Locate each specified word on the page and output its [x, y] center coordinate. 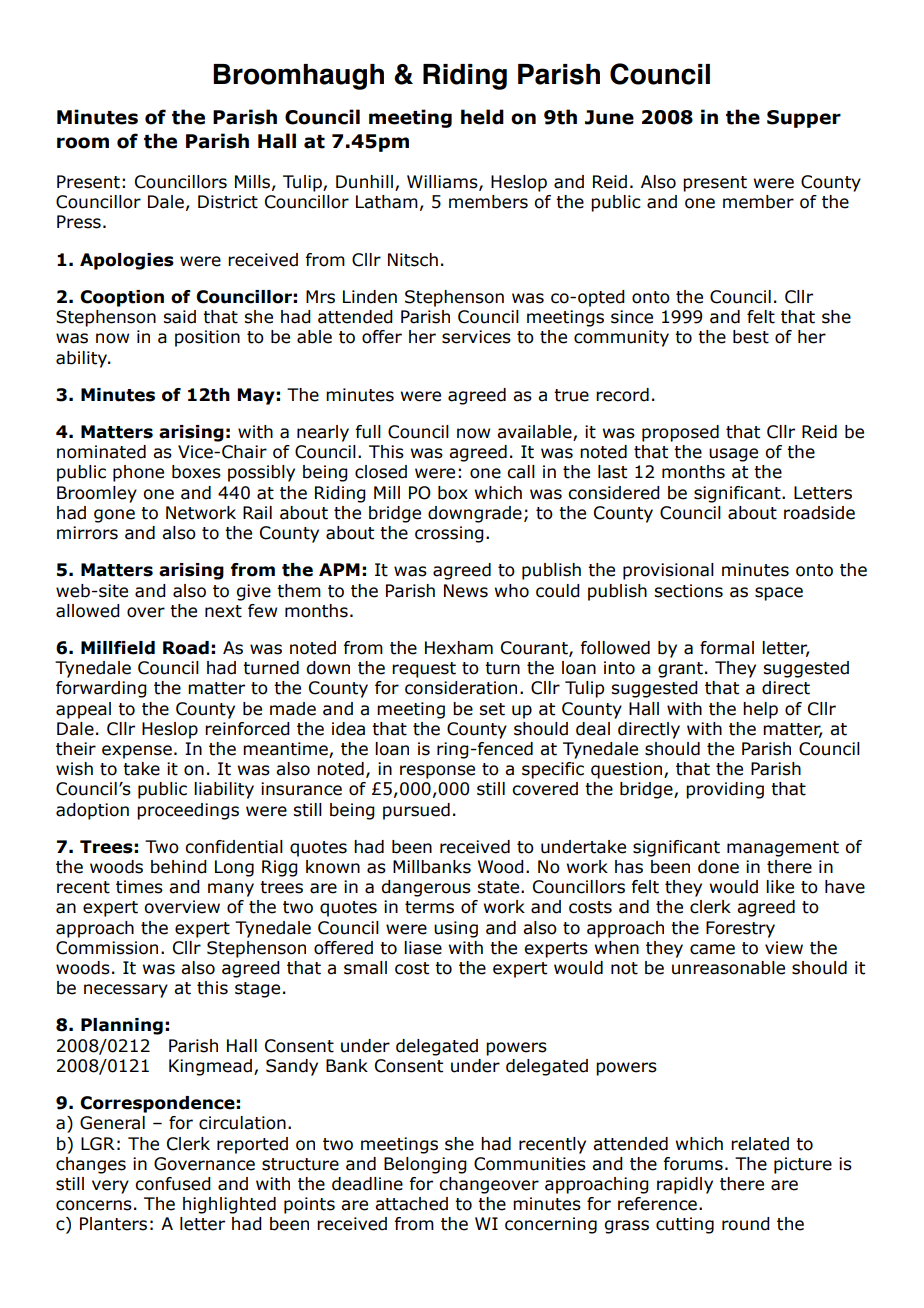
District [228, 202]
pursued [416, 811]
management [783, 849]
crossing [449, 534]
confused [173, 1184]
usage [733, 455]
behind [179, 867]
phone [138, 473]
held [482, 117]
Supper [804, 119]
